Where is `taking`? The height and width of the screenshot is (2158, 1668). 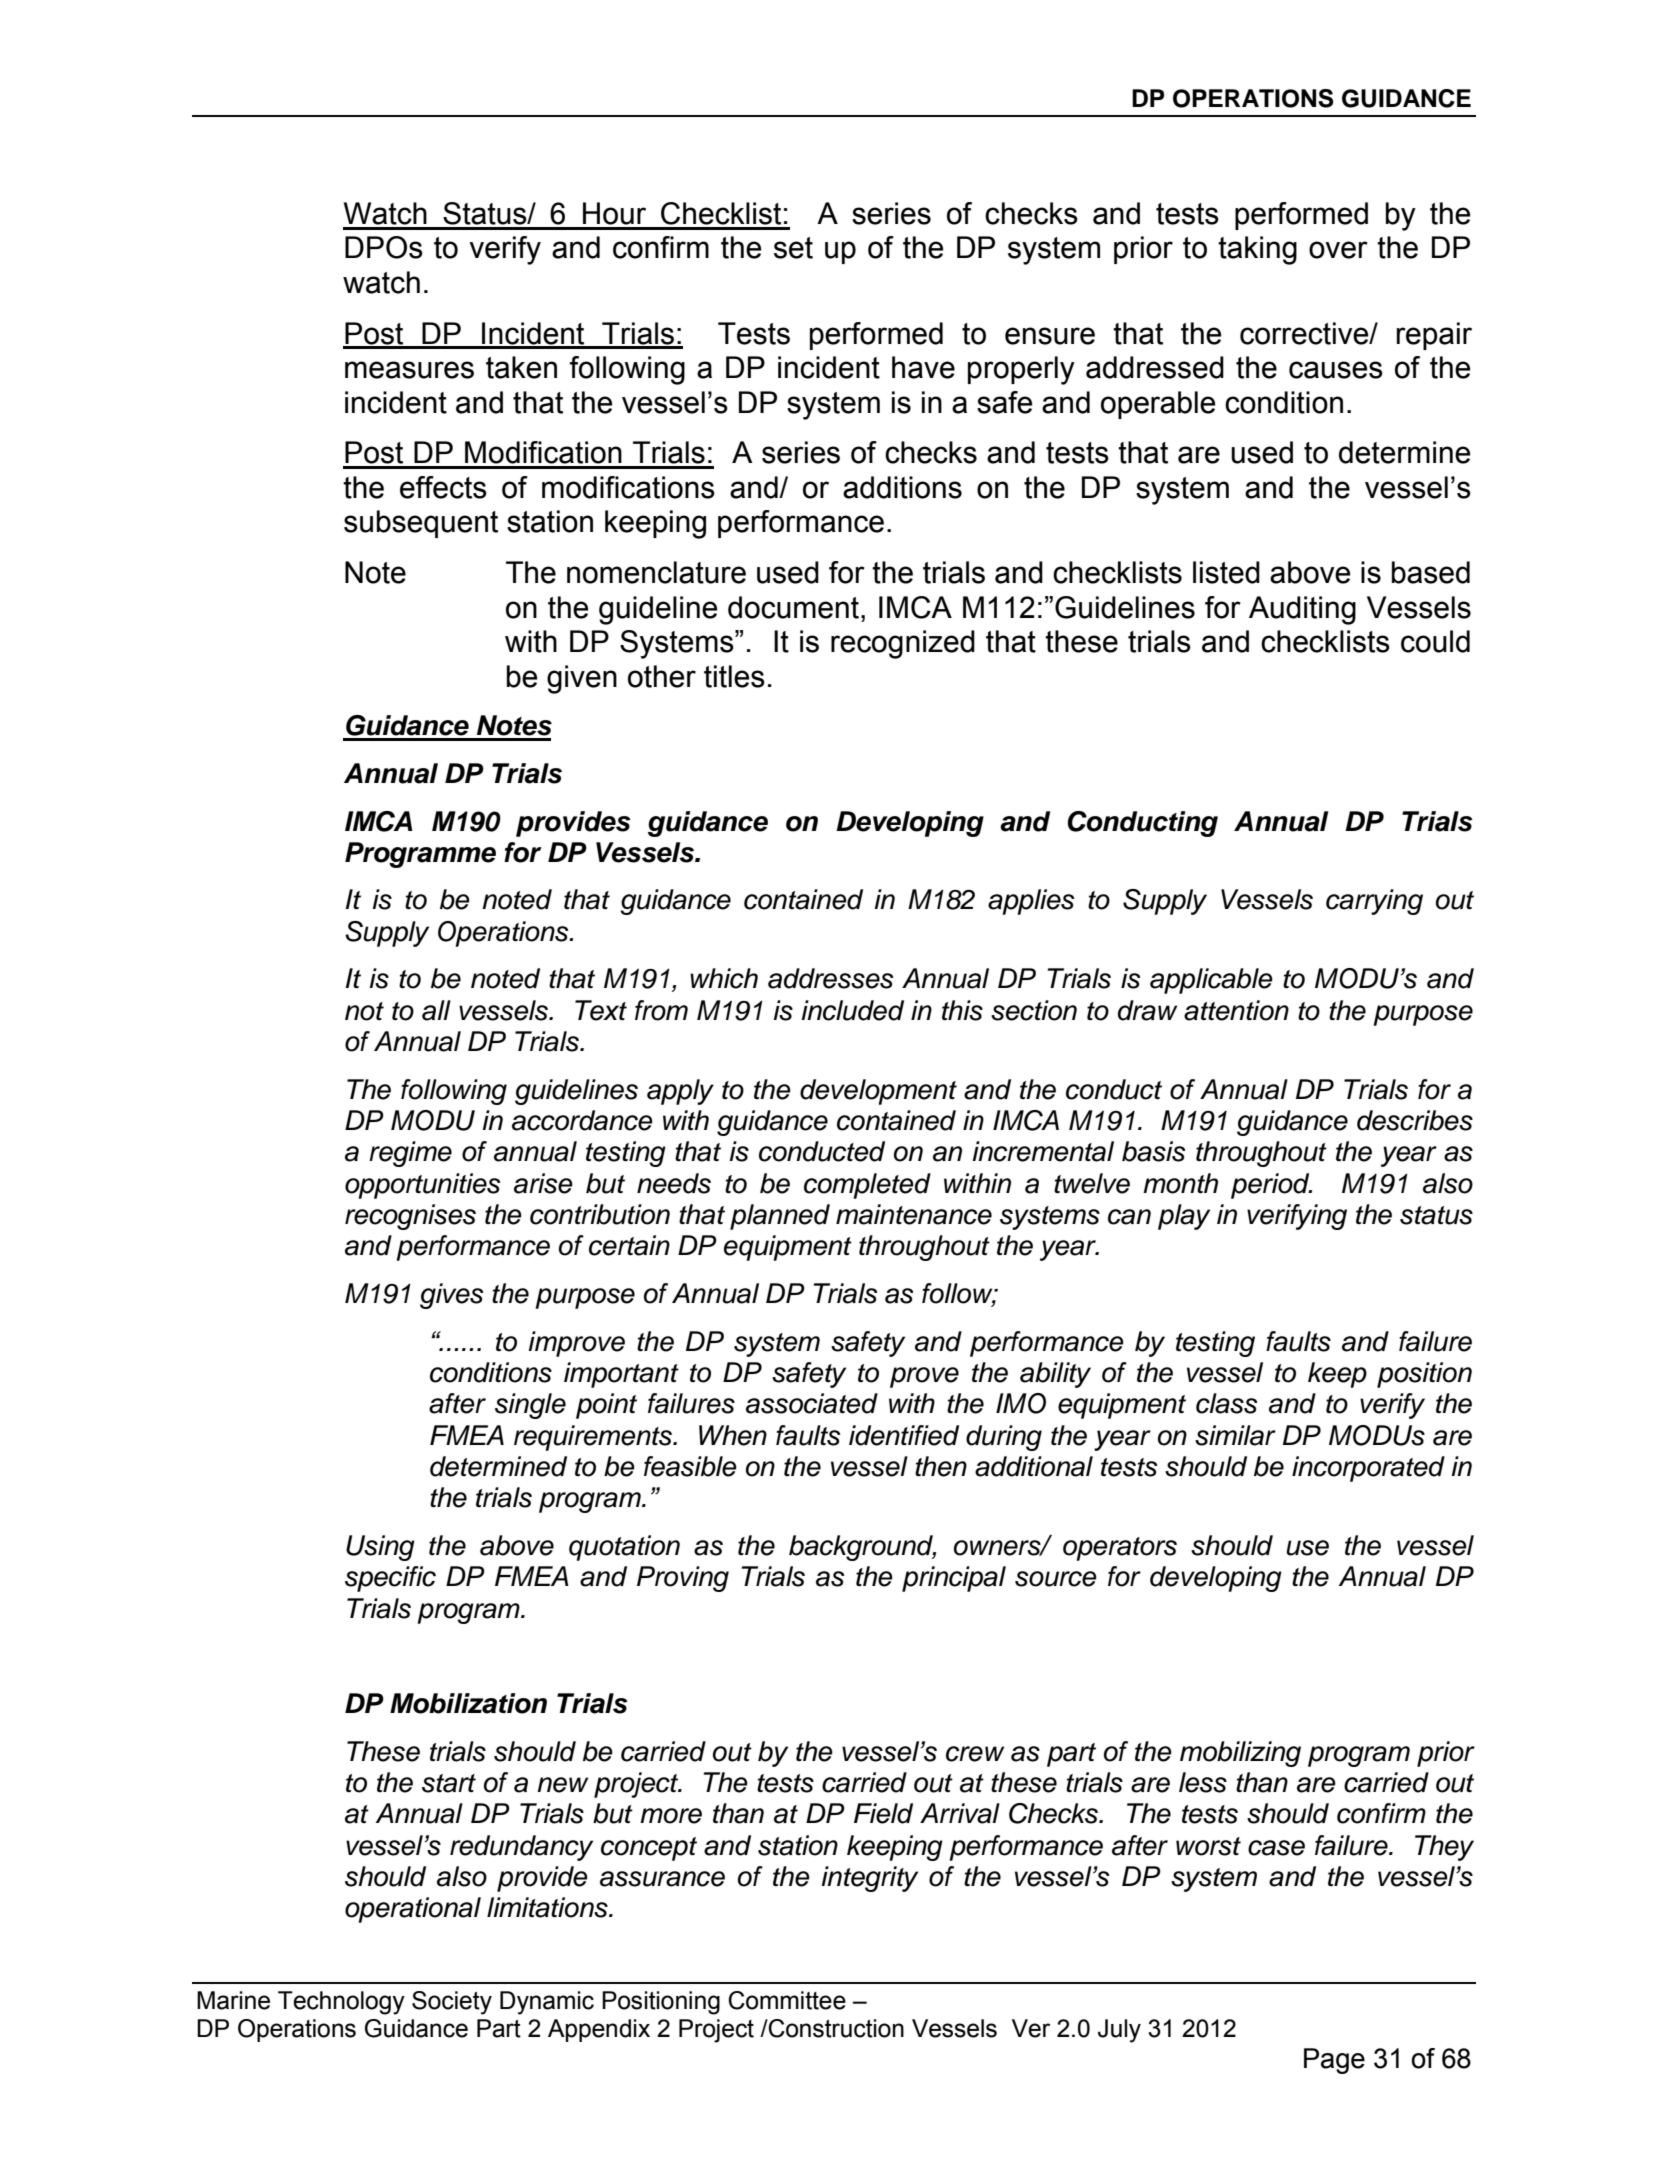
taking is located at coordinates (1257, 250).
